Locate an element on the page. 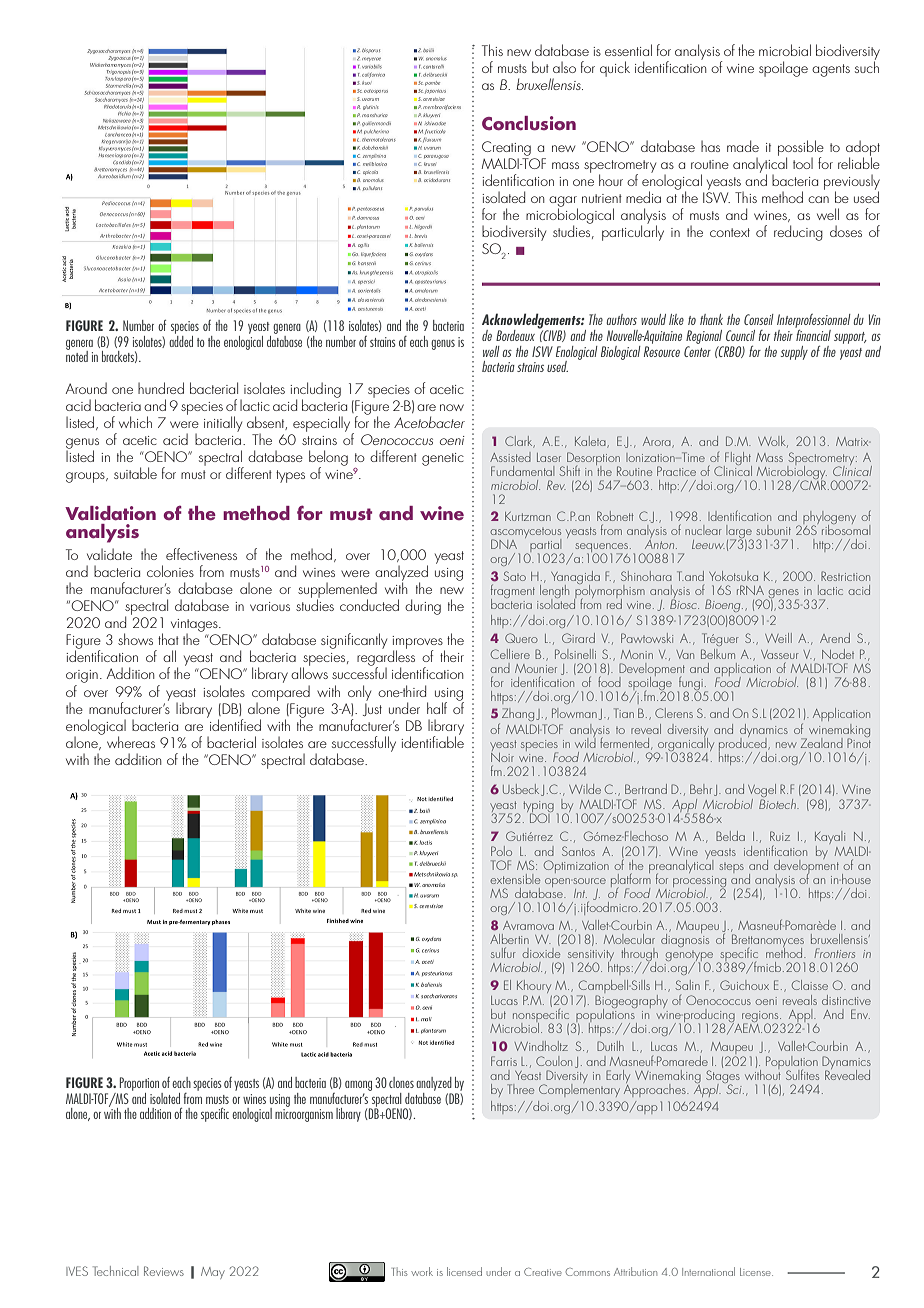 The image size is (924, 1308). Conclusion is located at coordinates (529, 123).
